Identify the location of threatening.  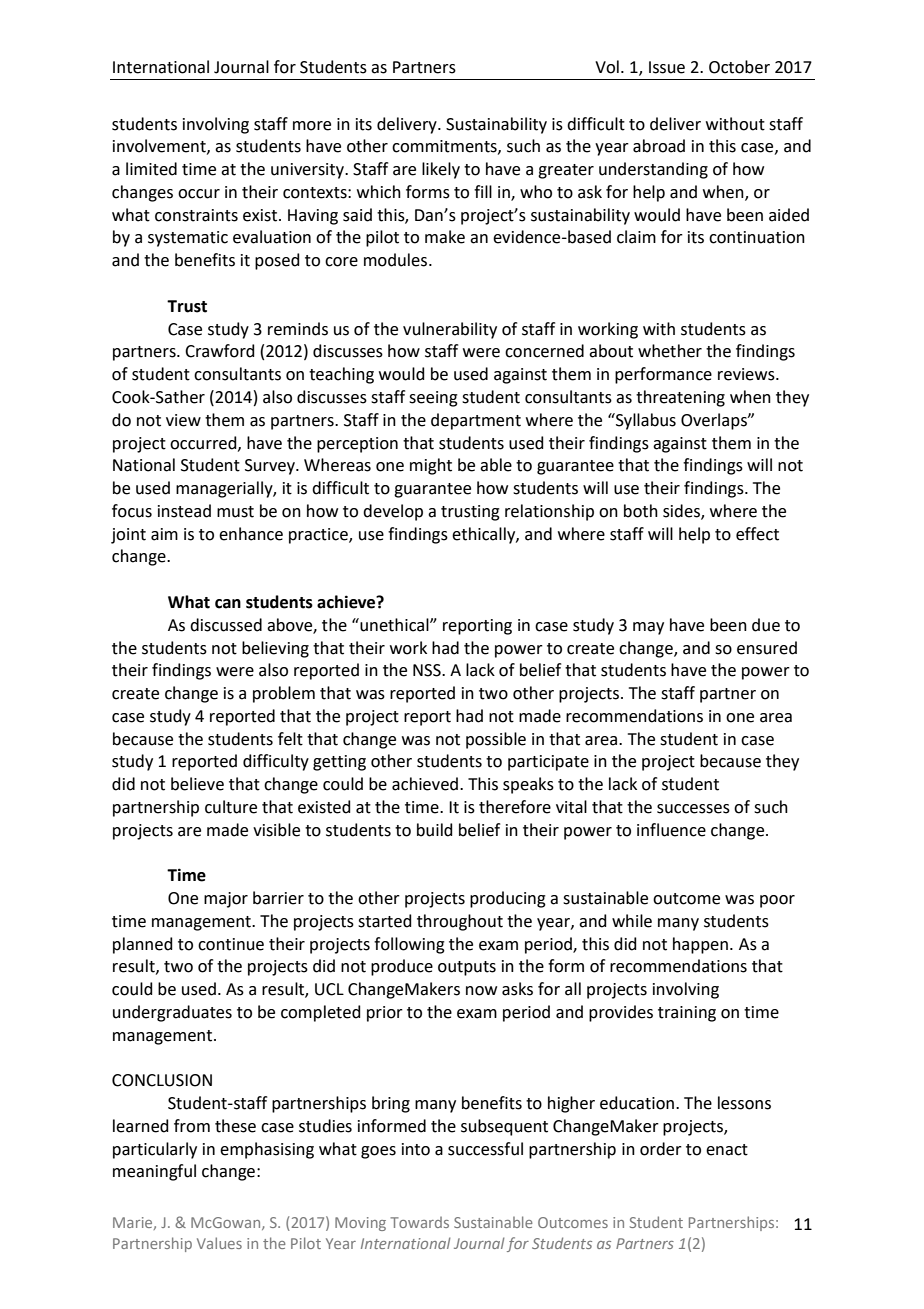
(680, 398).
